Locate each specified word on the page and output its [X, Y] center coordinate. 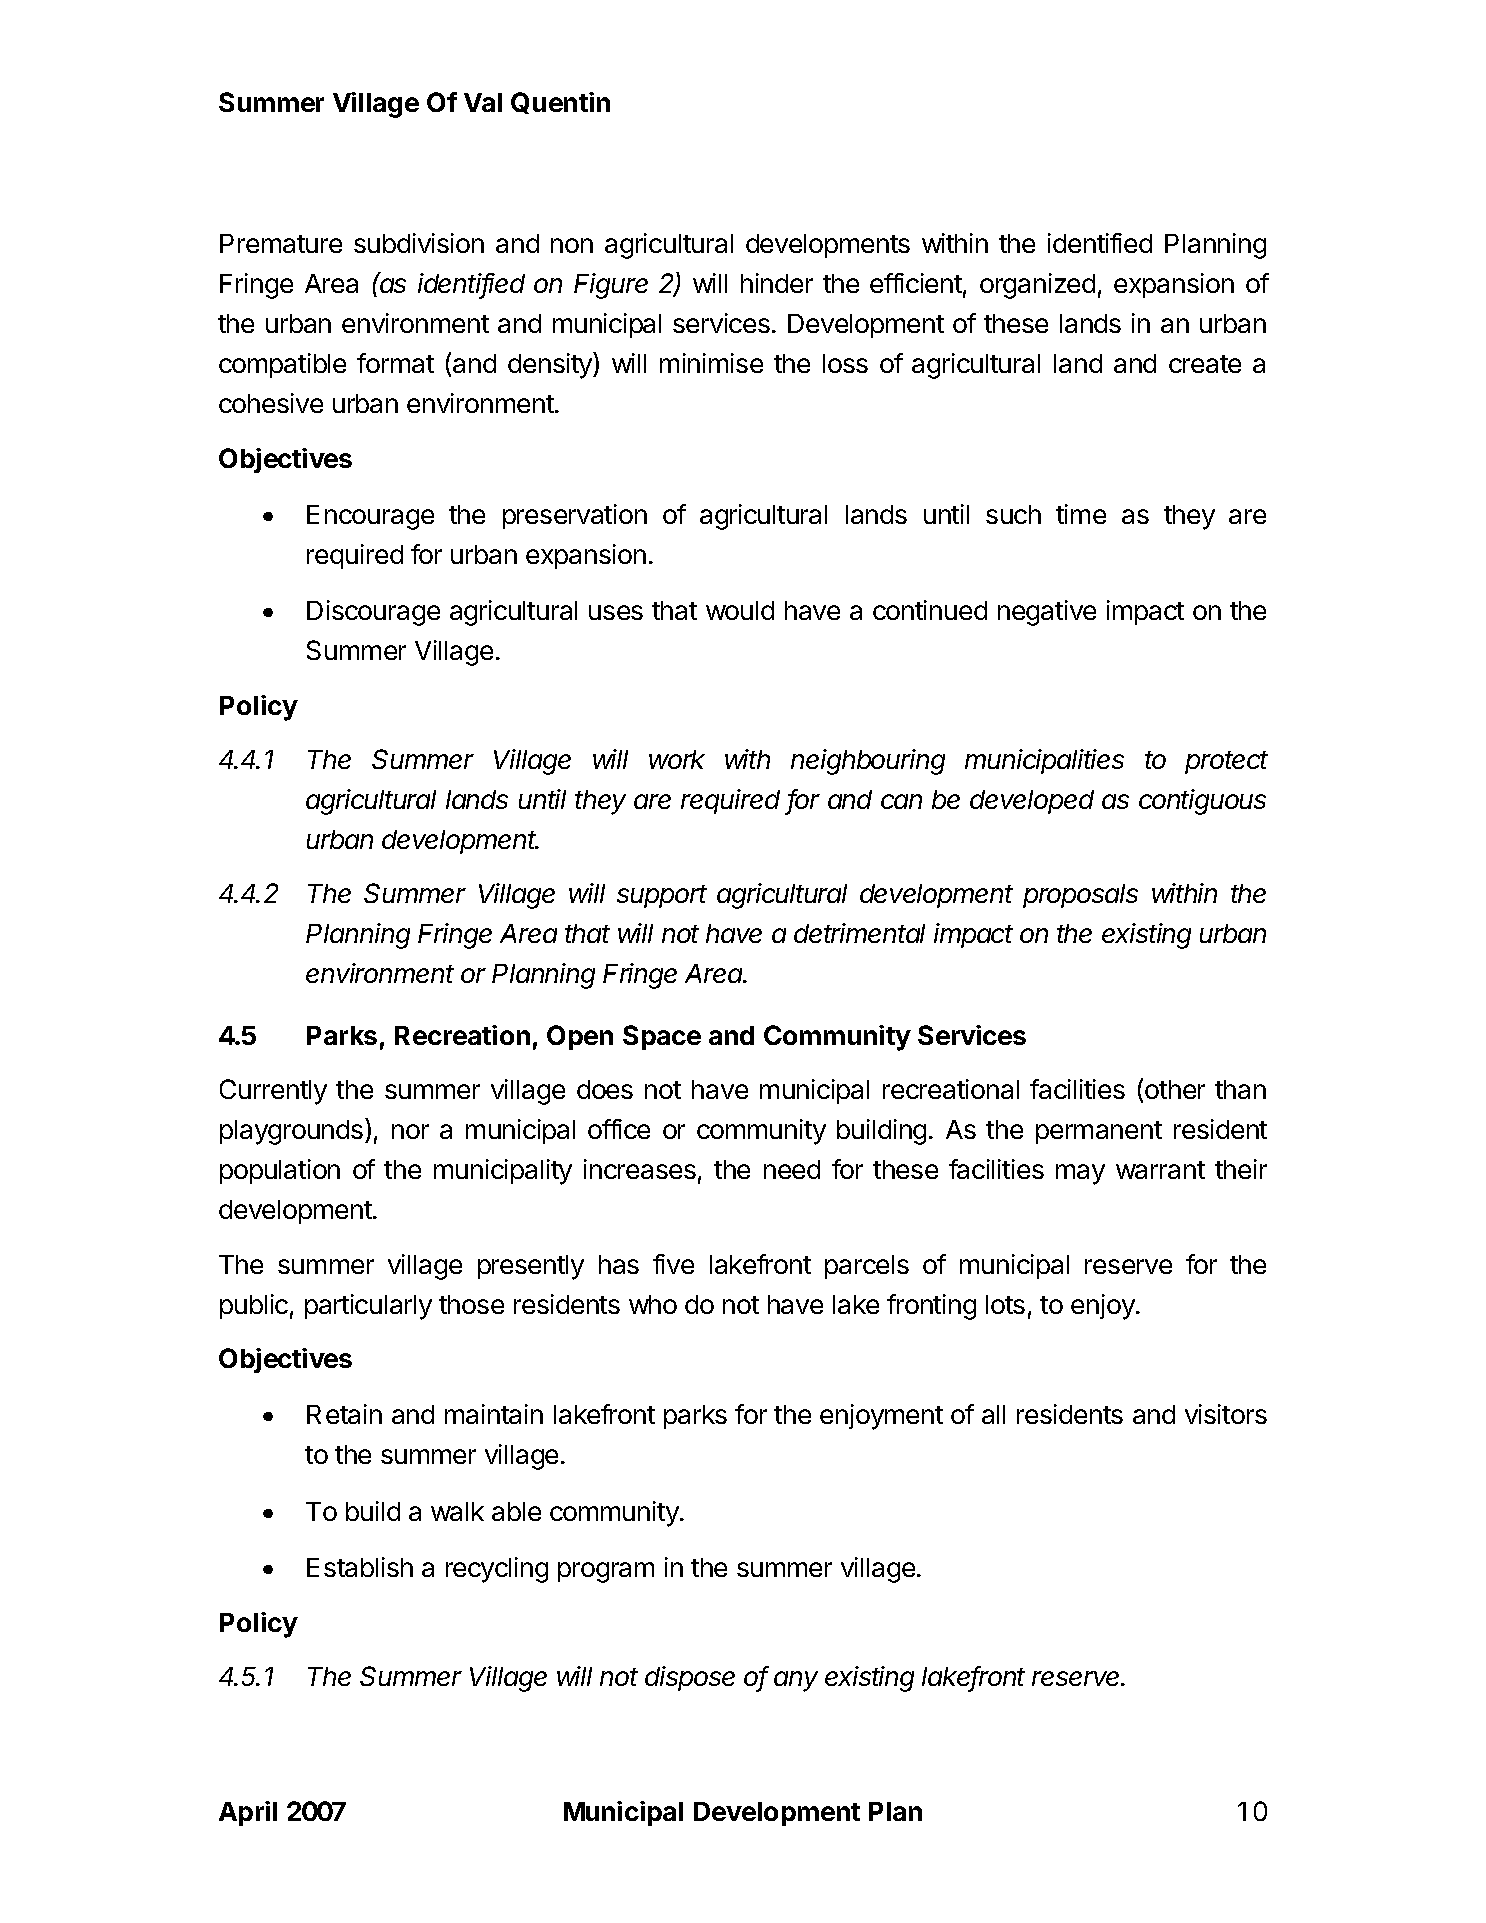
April [248, 1813]
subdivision [419, 243]
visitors [1226, 1414]
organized [1037, 286]
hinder [777, 283]
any [796, 1681]
